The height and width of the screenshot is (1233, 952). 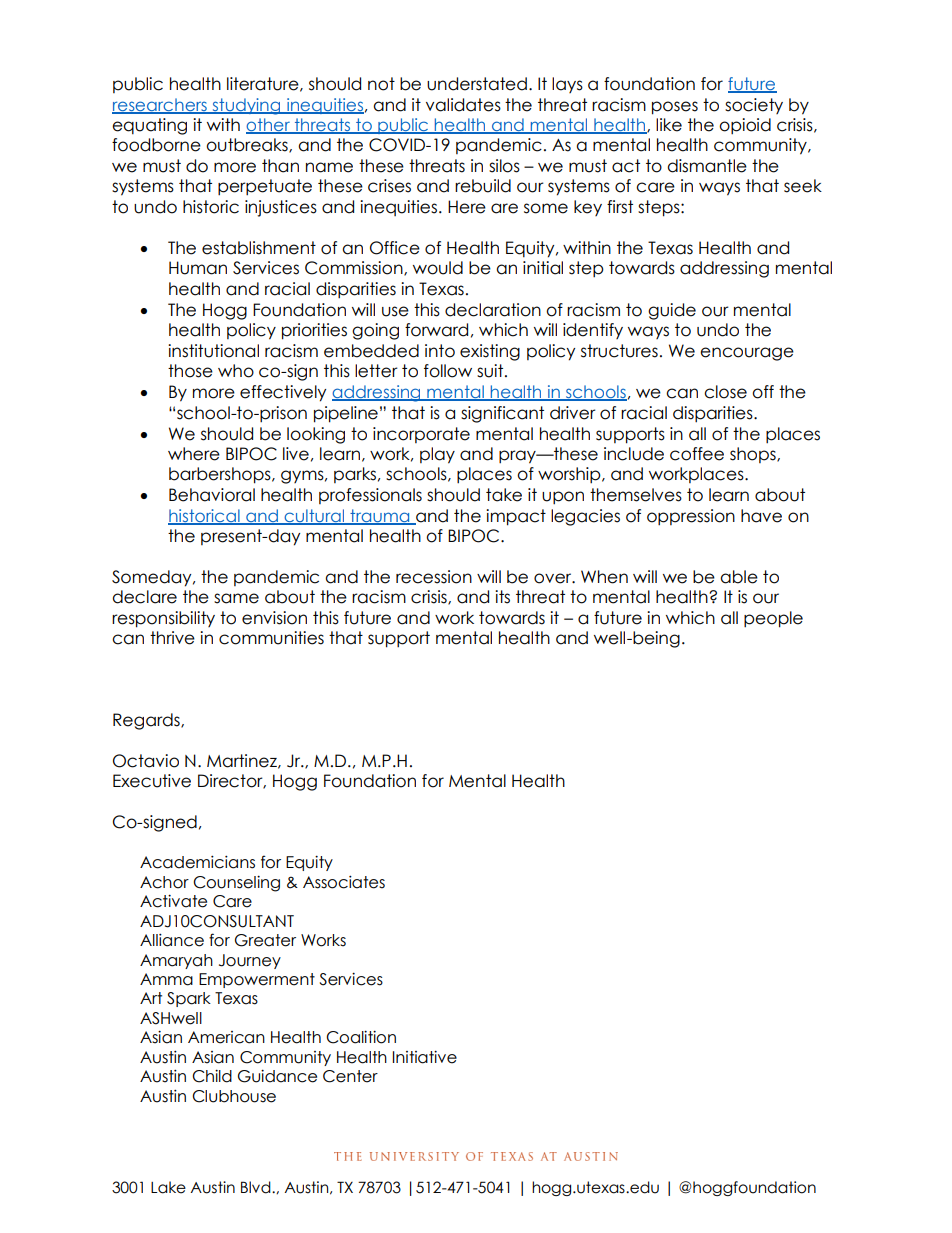 What do you see at coordinates (236, 371) in the screenshot?
I see `who` at bounding box center [236, 371].
